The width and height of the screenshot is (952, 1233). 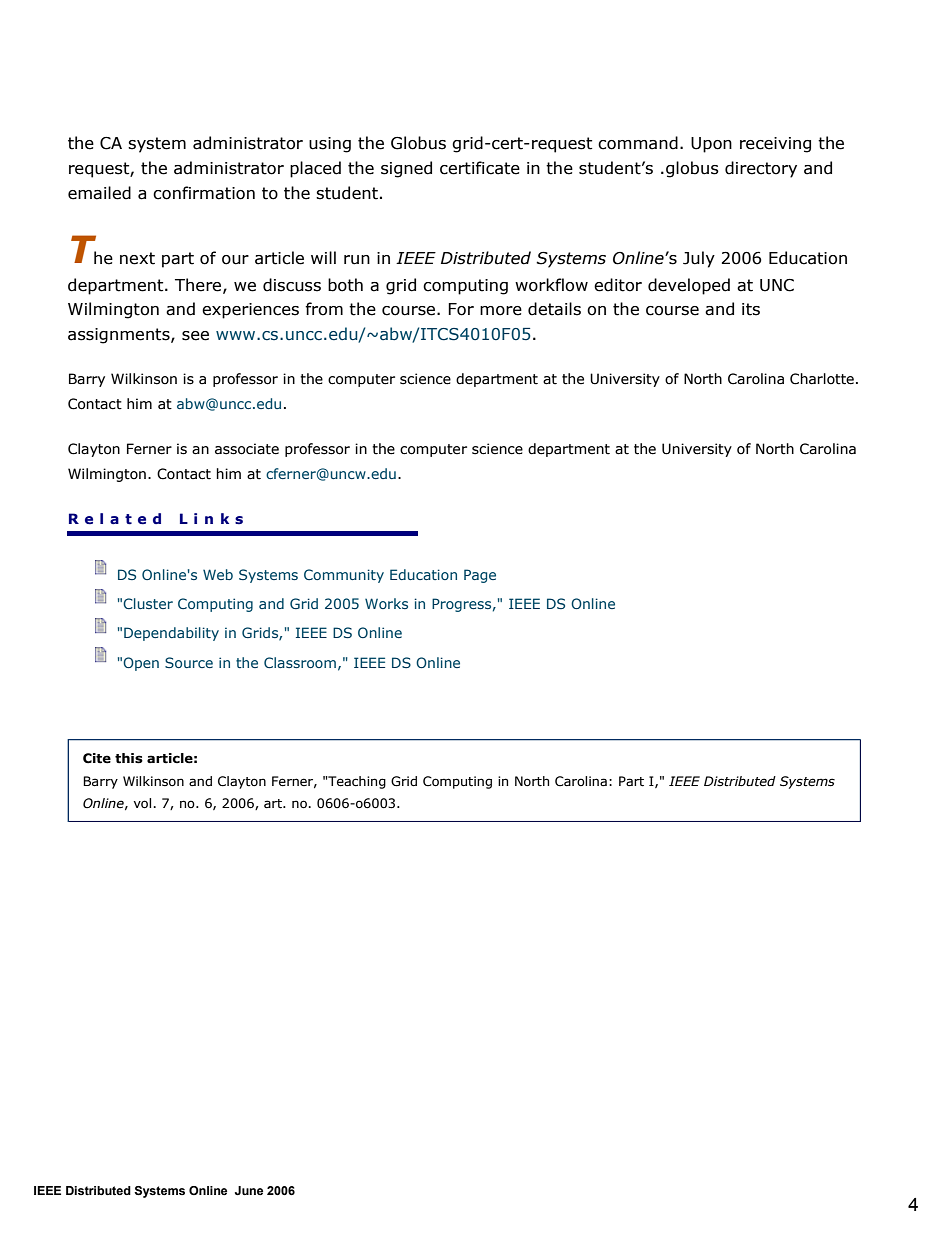 I want to click on For, so click(x=461, y=309).
